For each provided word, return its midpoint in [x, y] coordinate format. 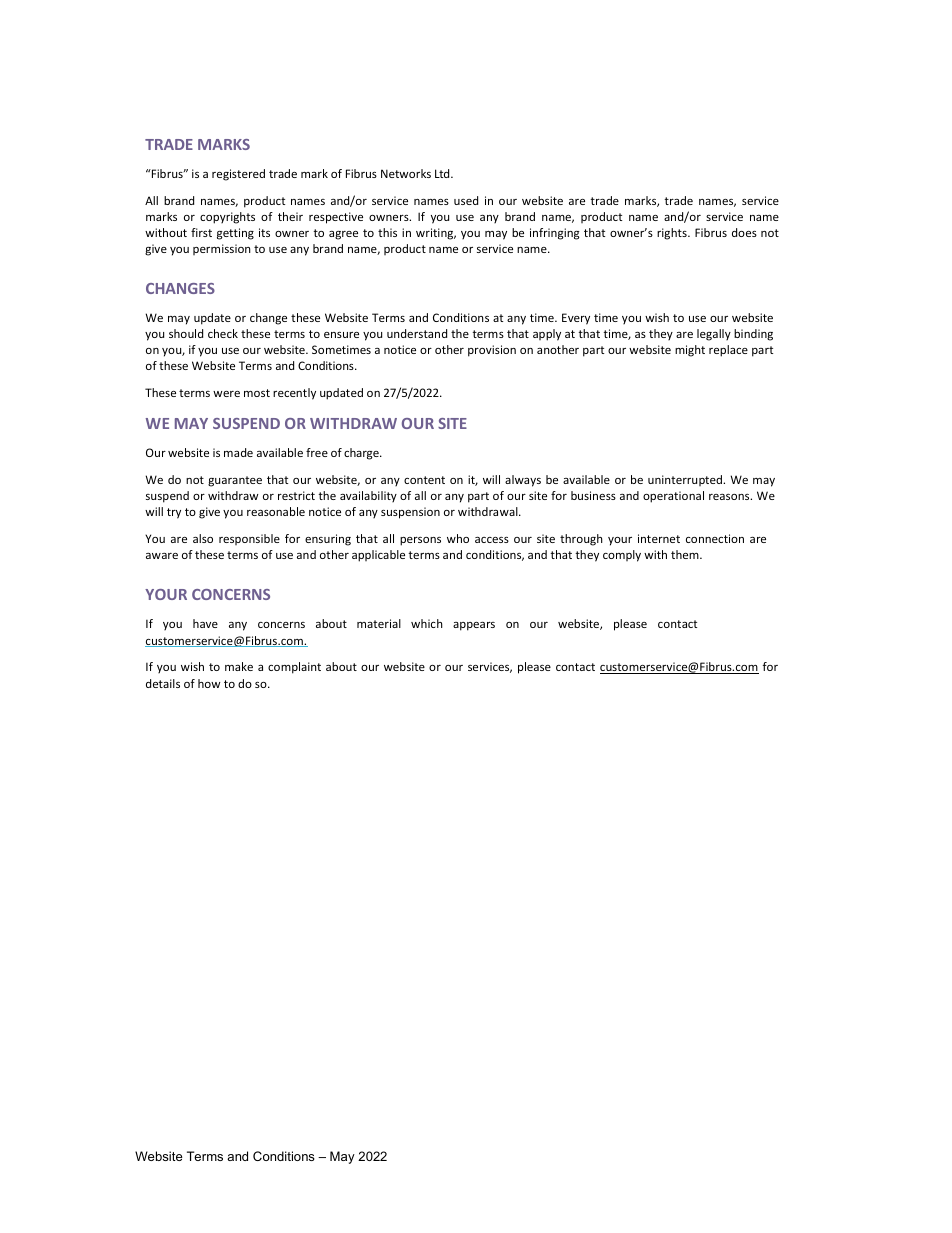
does [744, 232]
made [238, 452]
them [686, 554]
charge [362, 454]
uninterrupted [686, 480]
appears [474, 626]
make [239, 666]
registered [238, 175]
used [466, 200]
